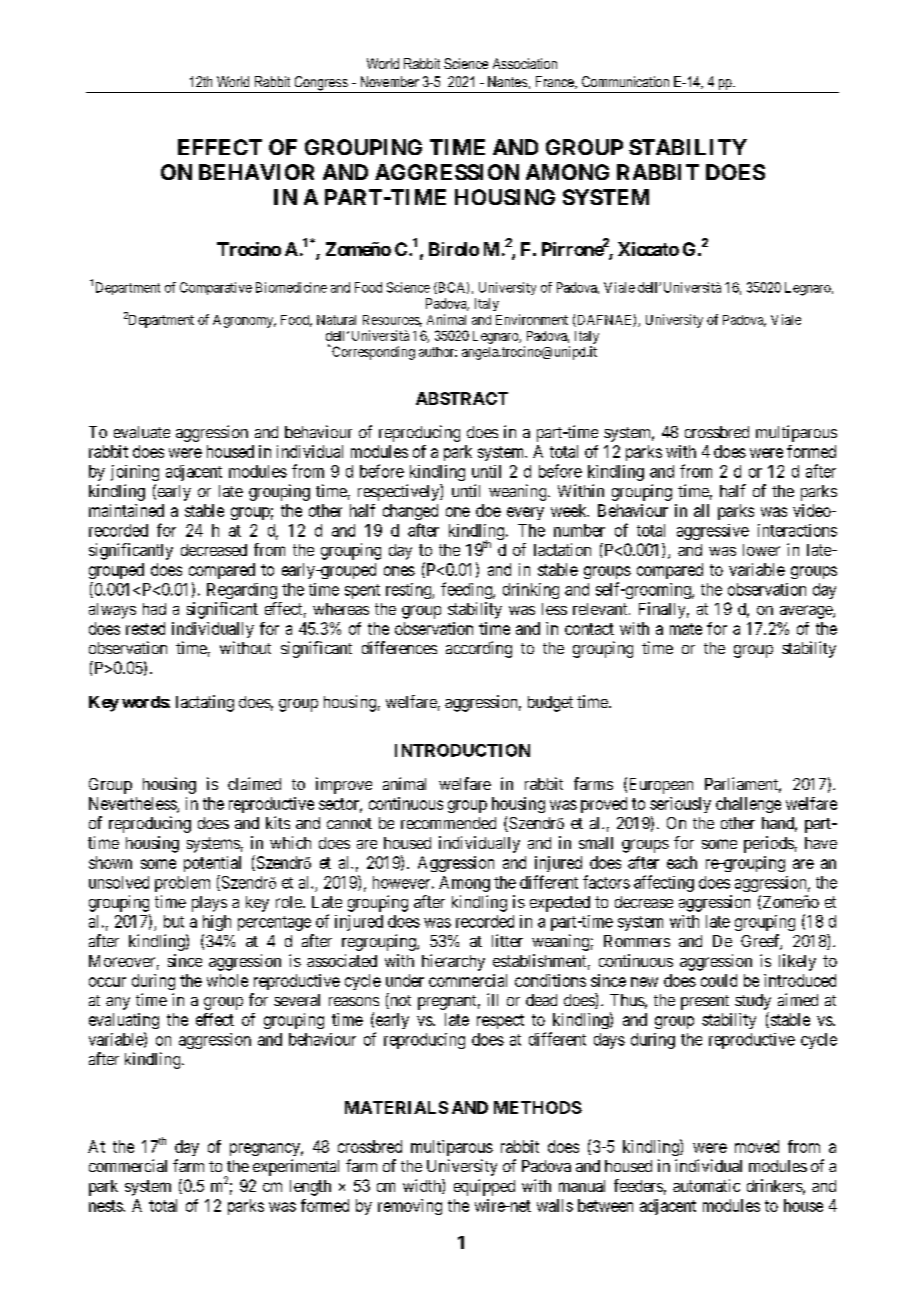 The height and width of the page is (1308, 924). What do you see at coordinates (106, 1206) in the page?
I see `nests` at bounding box center [106, 1206].
